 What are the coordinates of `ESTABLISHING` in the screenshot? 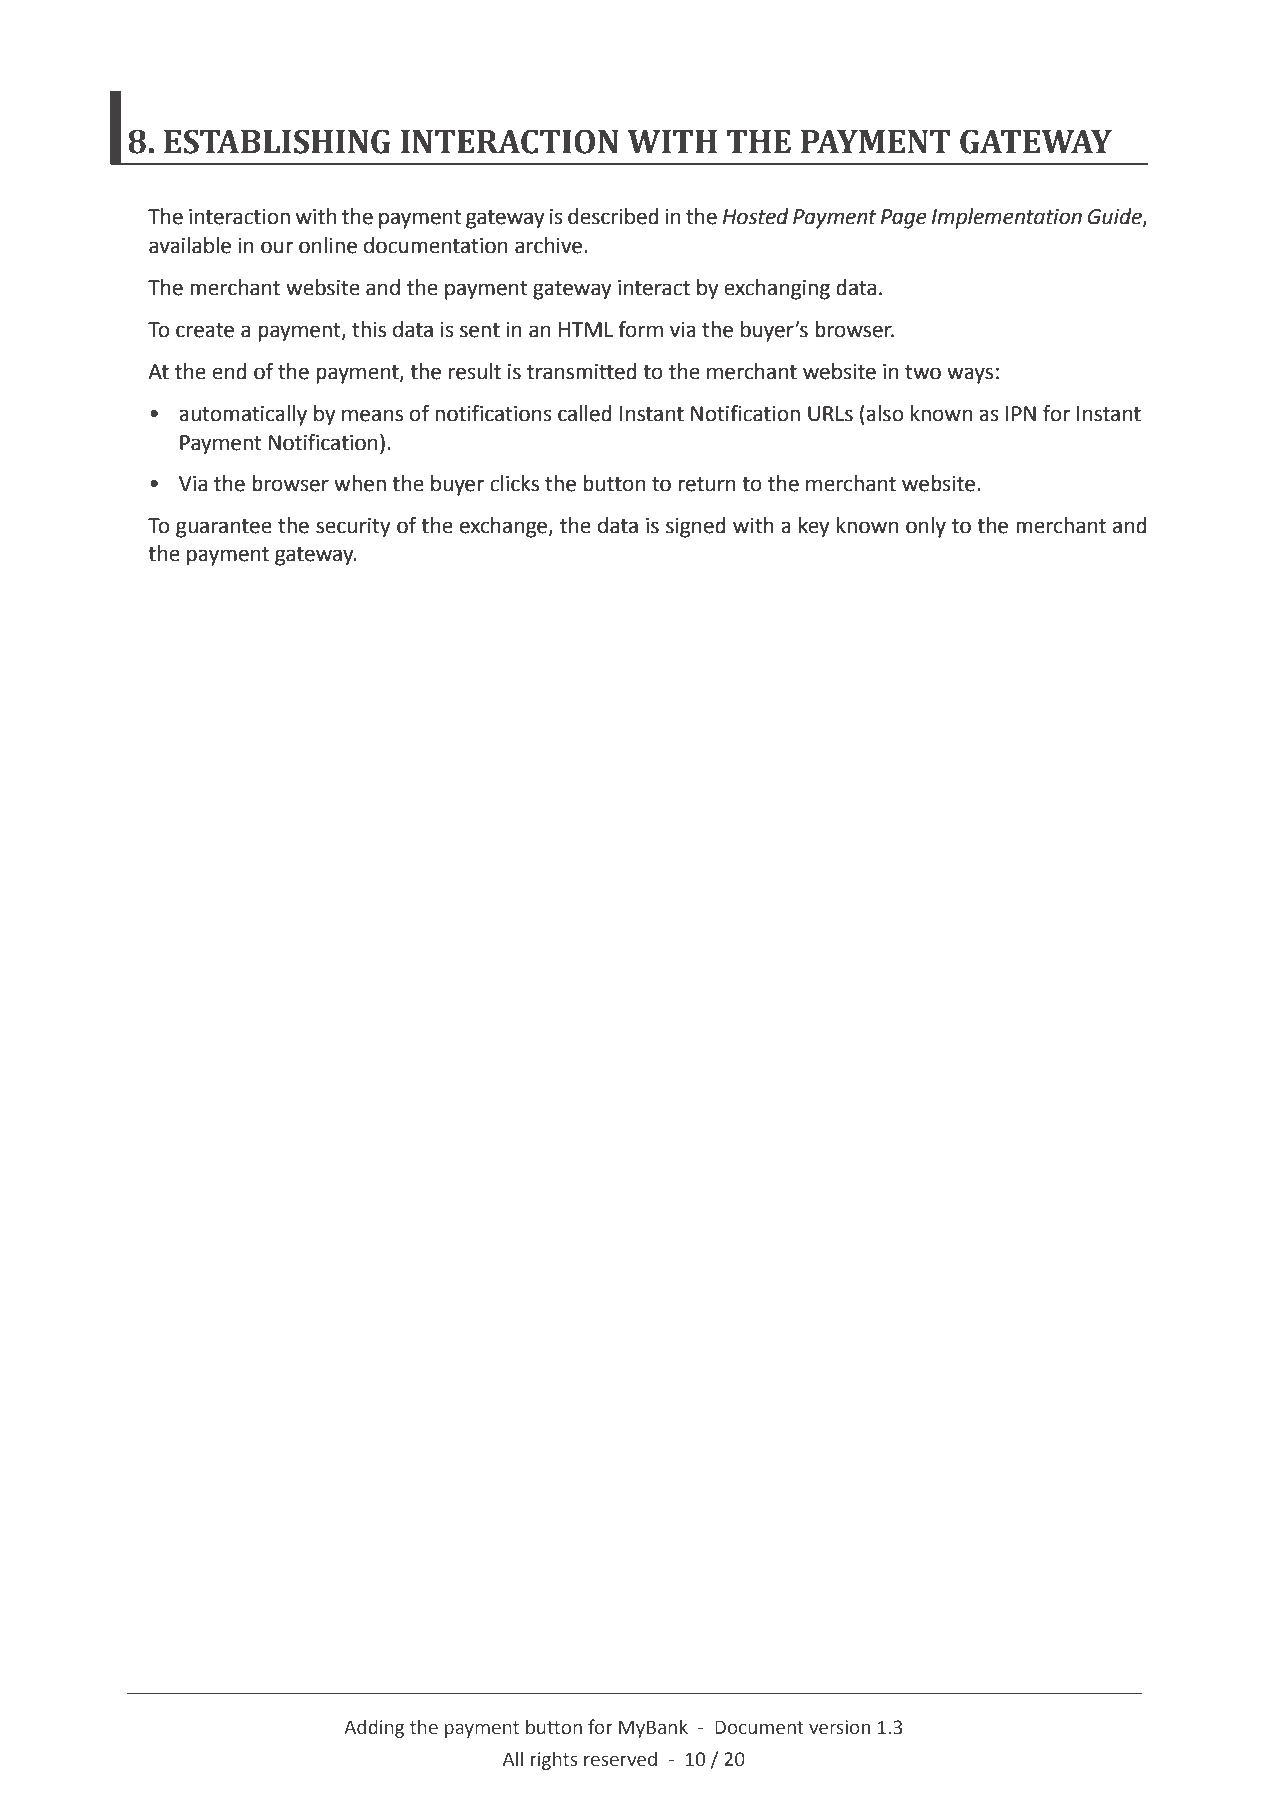 It's located at (277, 141).
